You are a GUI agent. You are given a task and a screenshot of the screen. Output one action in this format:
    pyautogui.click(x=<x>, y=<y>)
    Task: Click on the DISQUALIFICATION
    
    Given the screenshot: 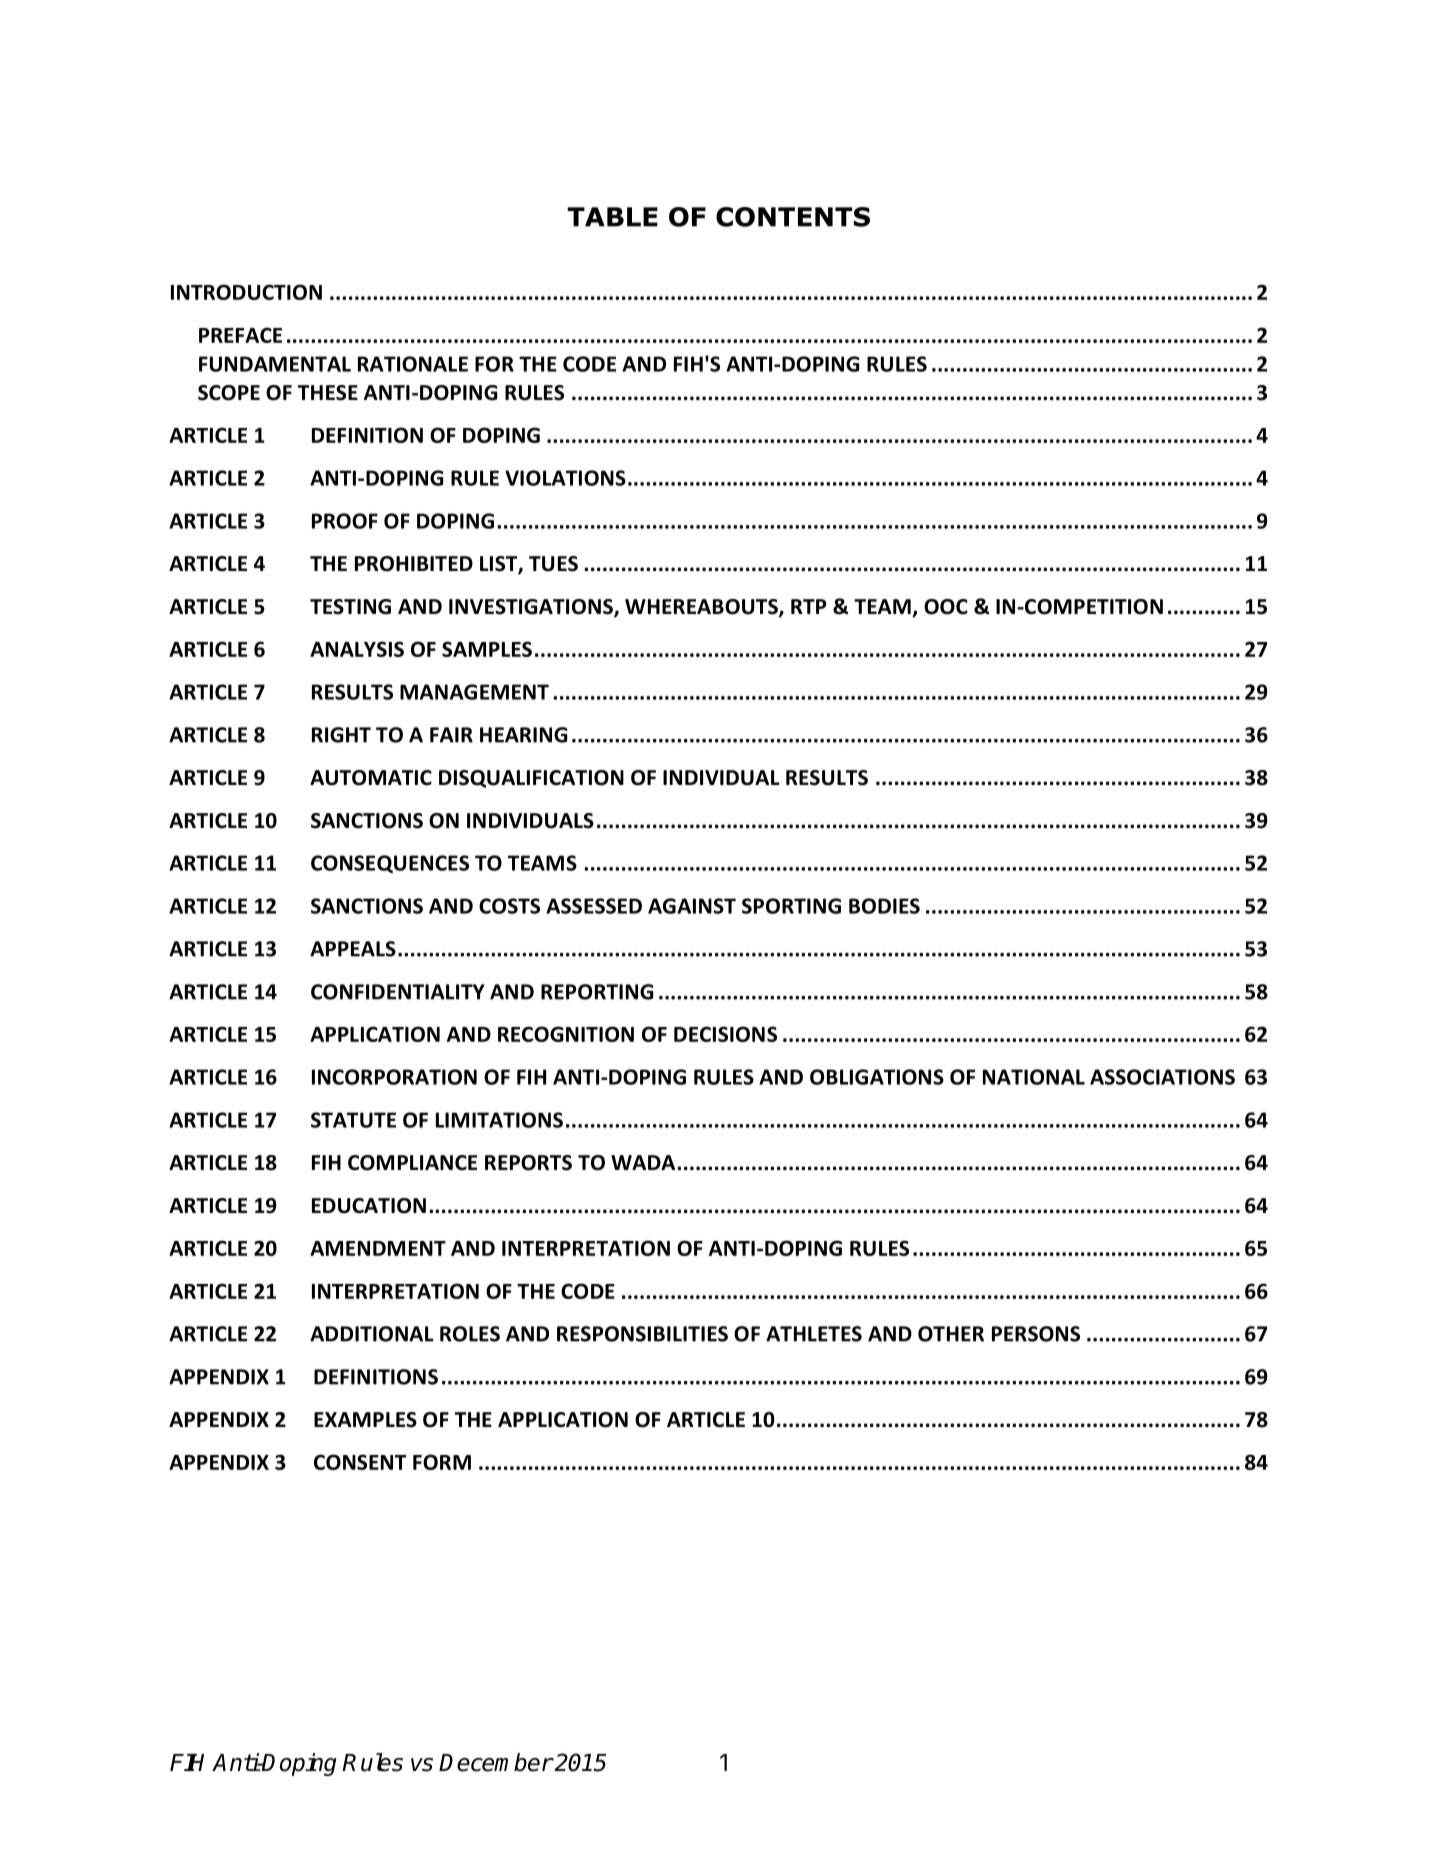 What is the action you would take?
    pyautogui.click(x=531, y=779)
